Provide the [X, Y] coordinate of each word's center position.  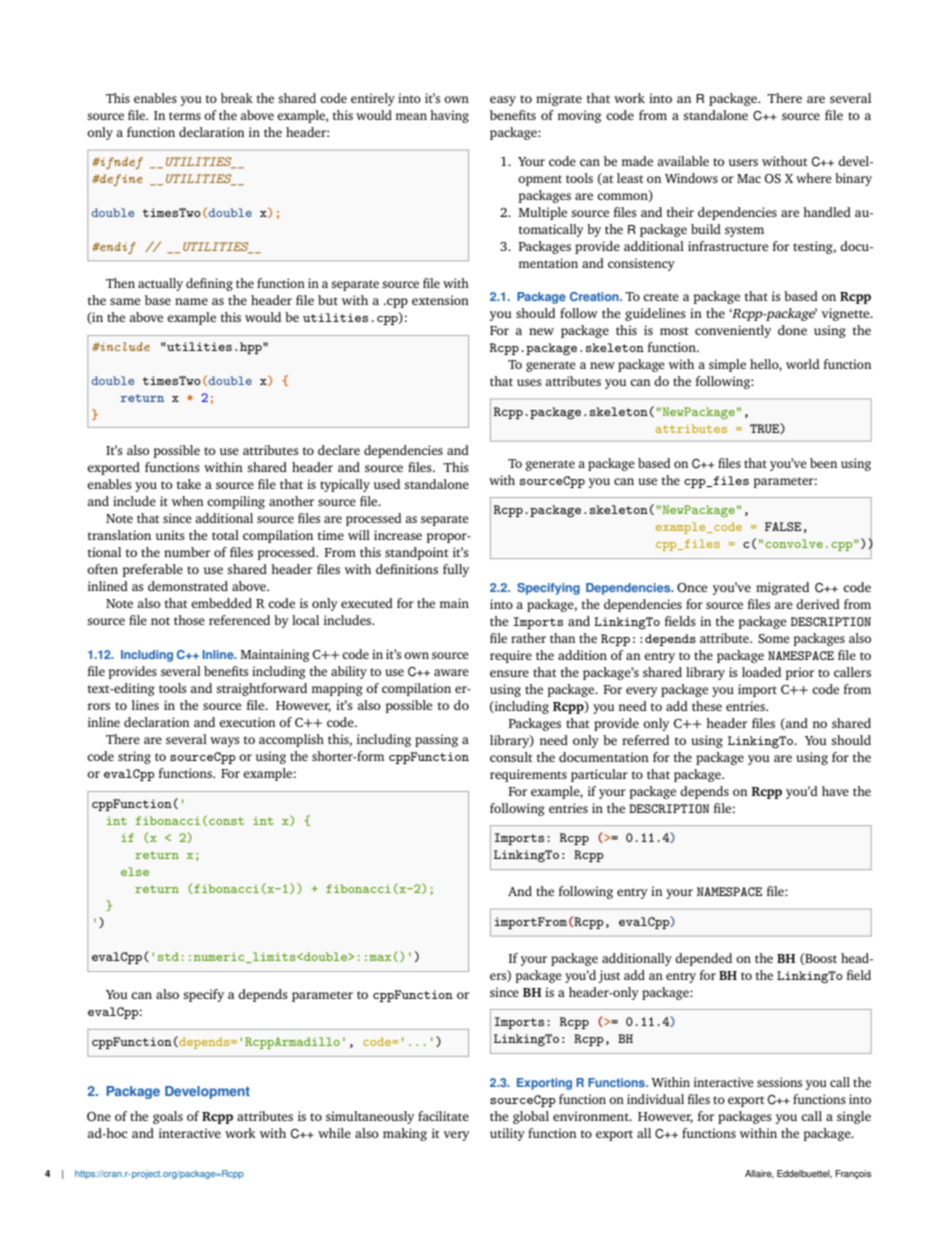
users [743, 162]
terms [185, 116]
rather [528, 638]
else [135, 871]
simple [727, 365]
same [125, 301]
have [835, 791]
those [189, 620]
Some [774, 638]
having [449, 116]
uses [529, 382]
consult [511, 757]
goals [168, 1117]
